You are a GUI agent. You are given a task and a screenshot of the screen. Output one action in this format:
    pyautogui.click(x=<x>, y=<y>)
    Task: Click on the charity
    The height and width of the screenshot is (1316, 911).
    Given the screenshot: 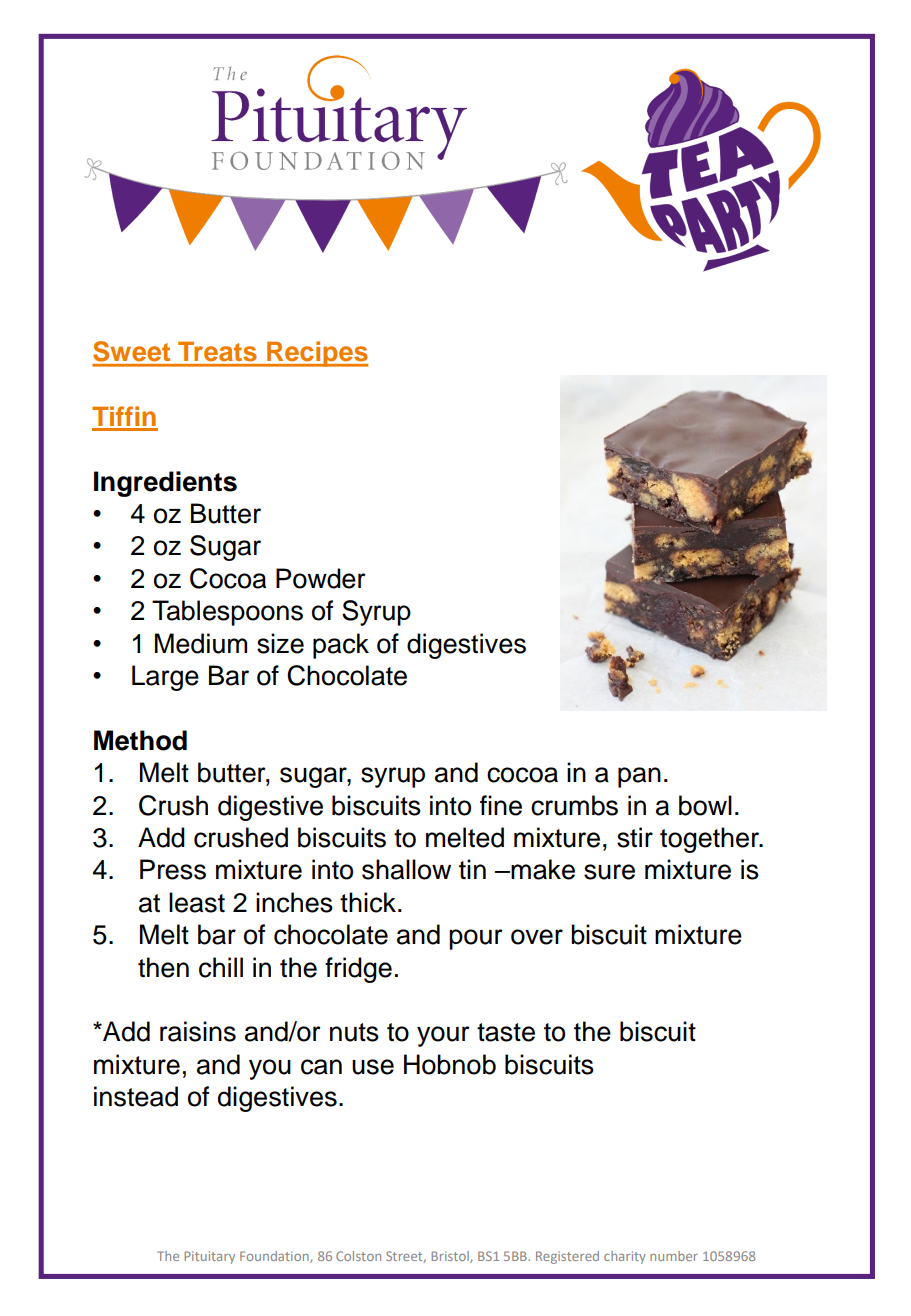 What is the action you would take?
    pyautogui.click(x=625, y=1257)
